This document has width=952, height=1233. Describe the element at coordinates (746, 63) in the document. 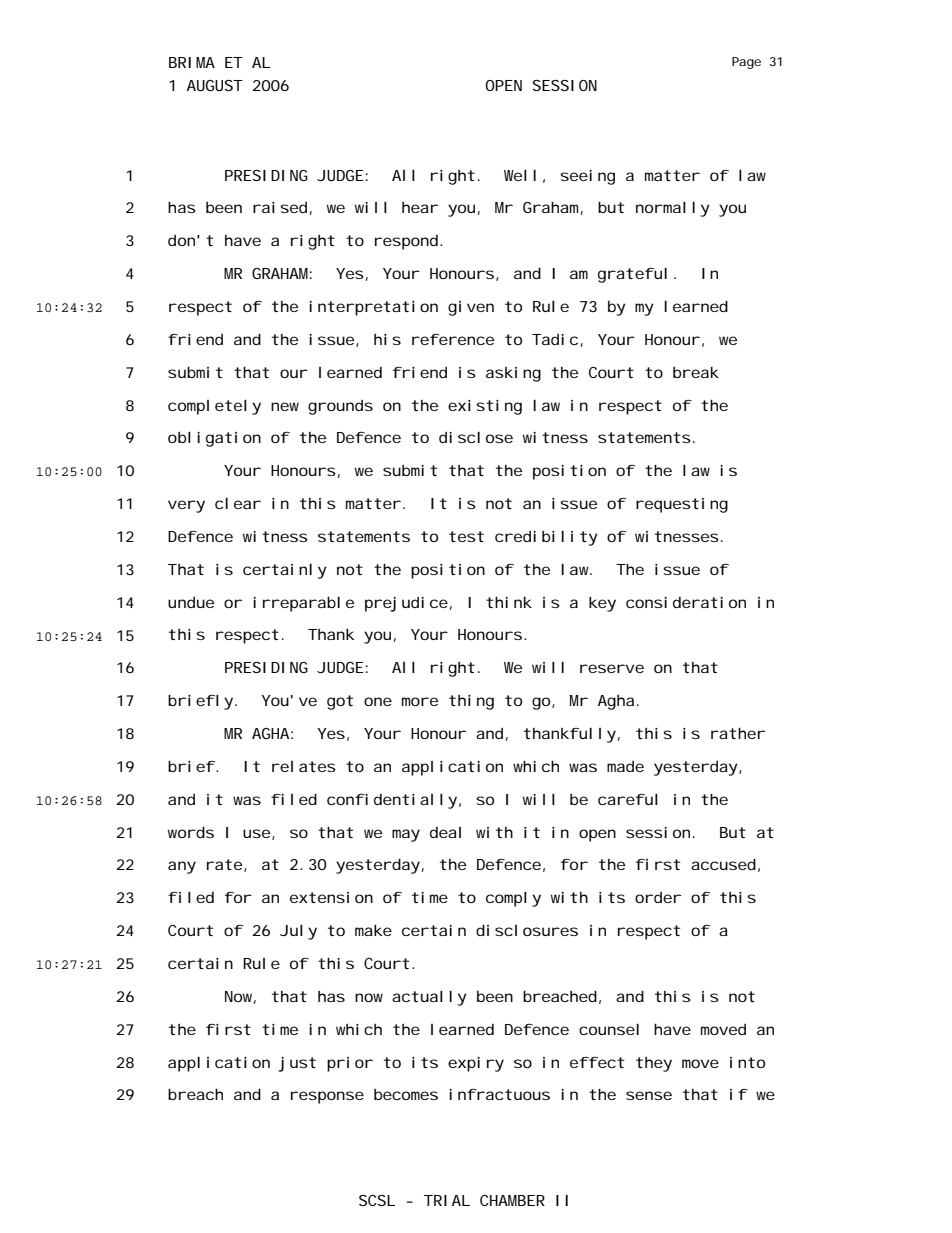

I see `Page` at that location.
